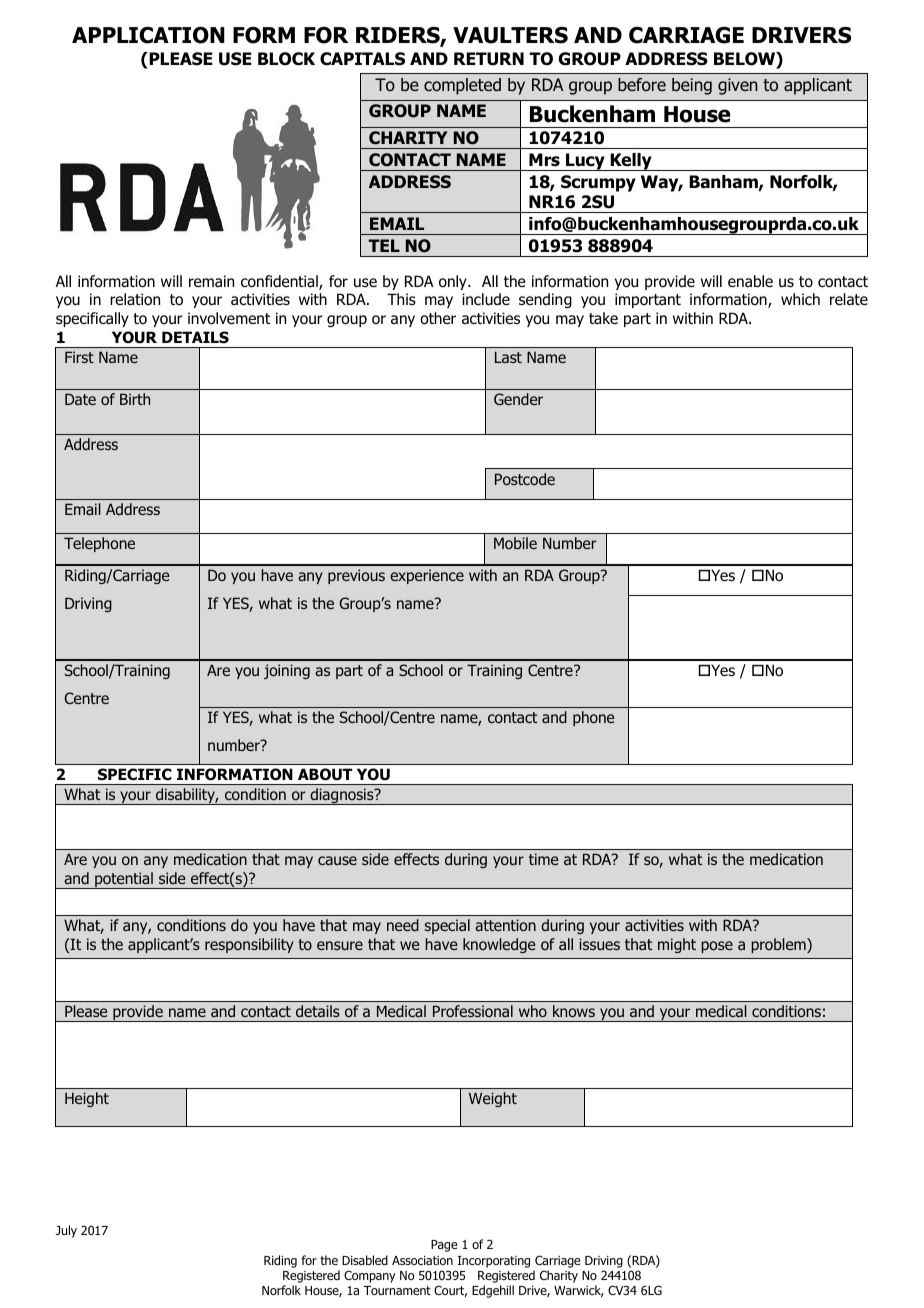 This page has height=1308, width=924. I want to click on given, so click(738, 86).
